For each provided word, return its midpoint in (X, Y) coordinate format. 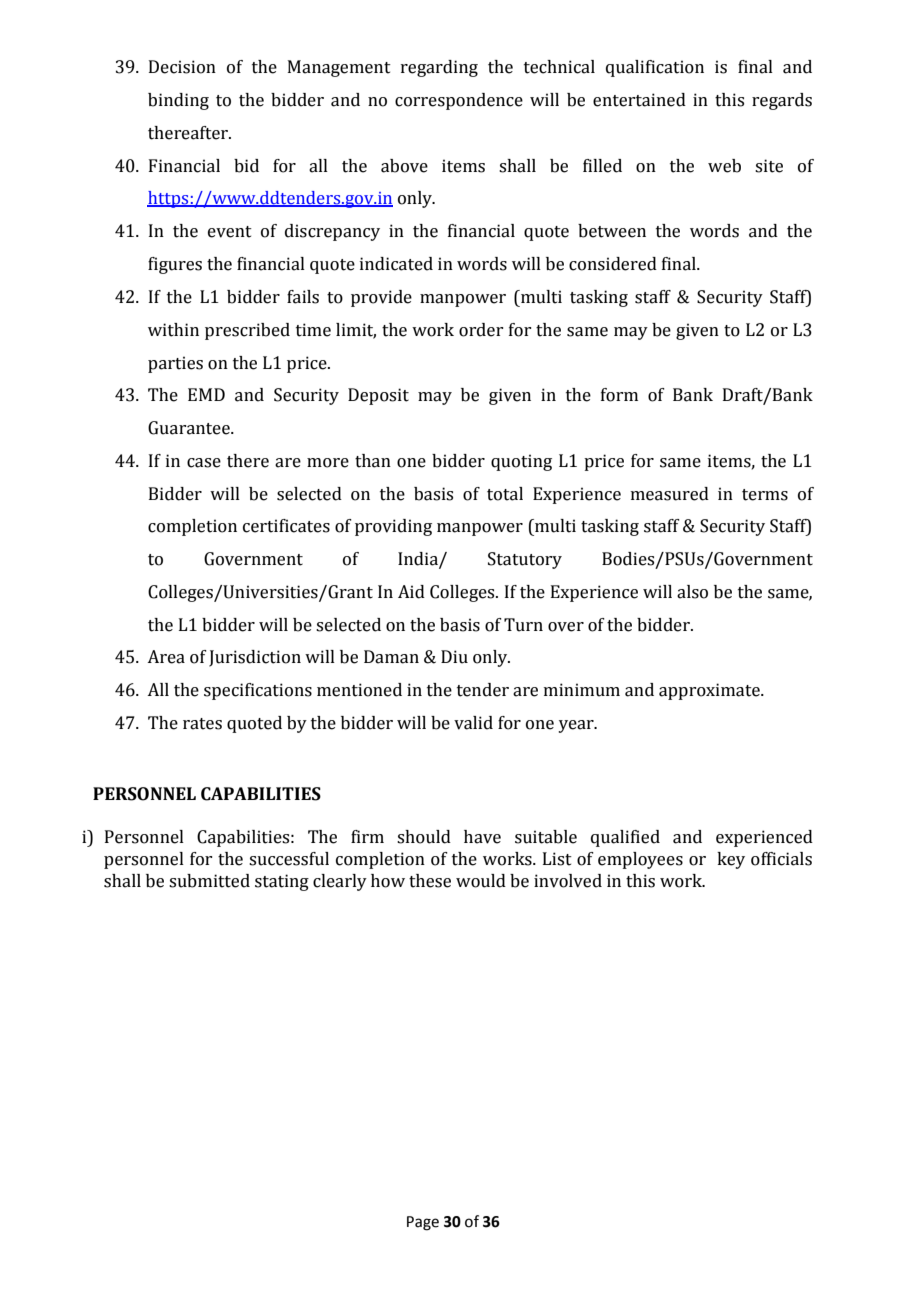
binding (178, 101)
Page (423, 1223)
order (481, 330)
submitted (209, 881)
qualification (655, 68)
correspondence (459, 101)
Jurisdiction (255, 658)
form (619, 395)
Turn (523, 625)
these (430, 881)
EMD (206, 394)
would (481, 881)
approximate (710, 691)
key (731, 860)
